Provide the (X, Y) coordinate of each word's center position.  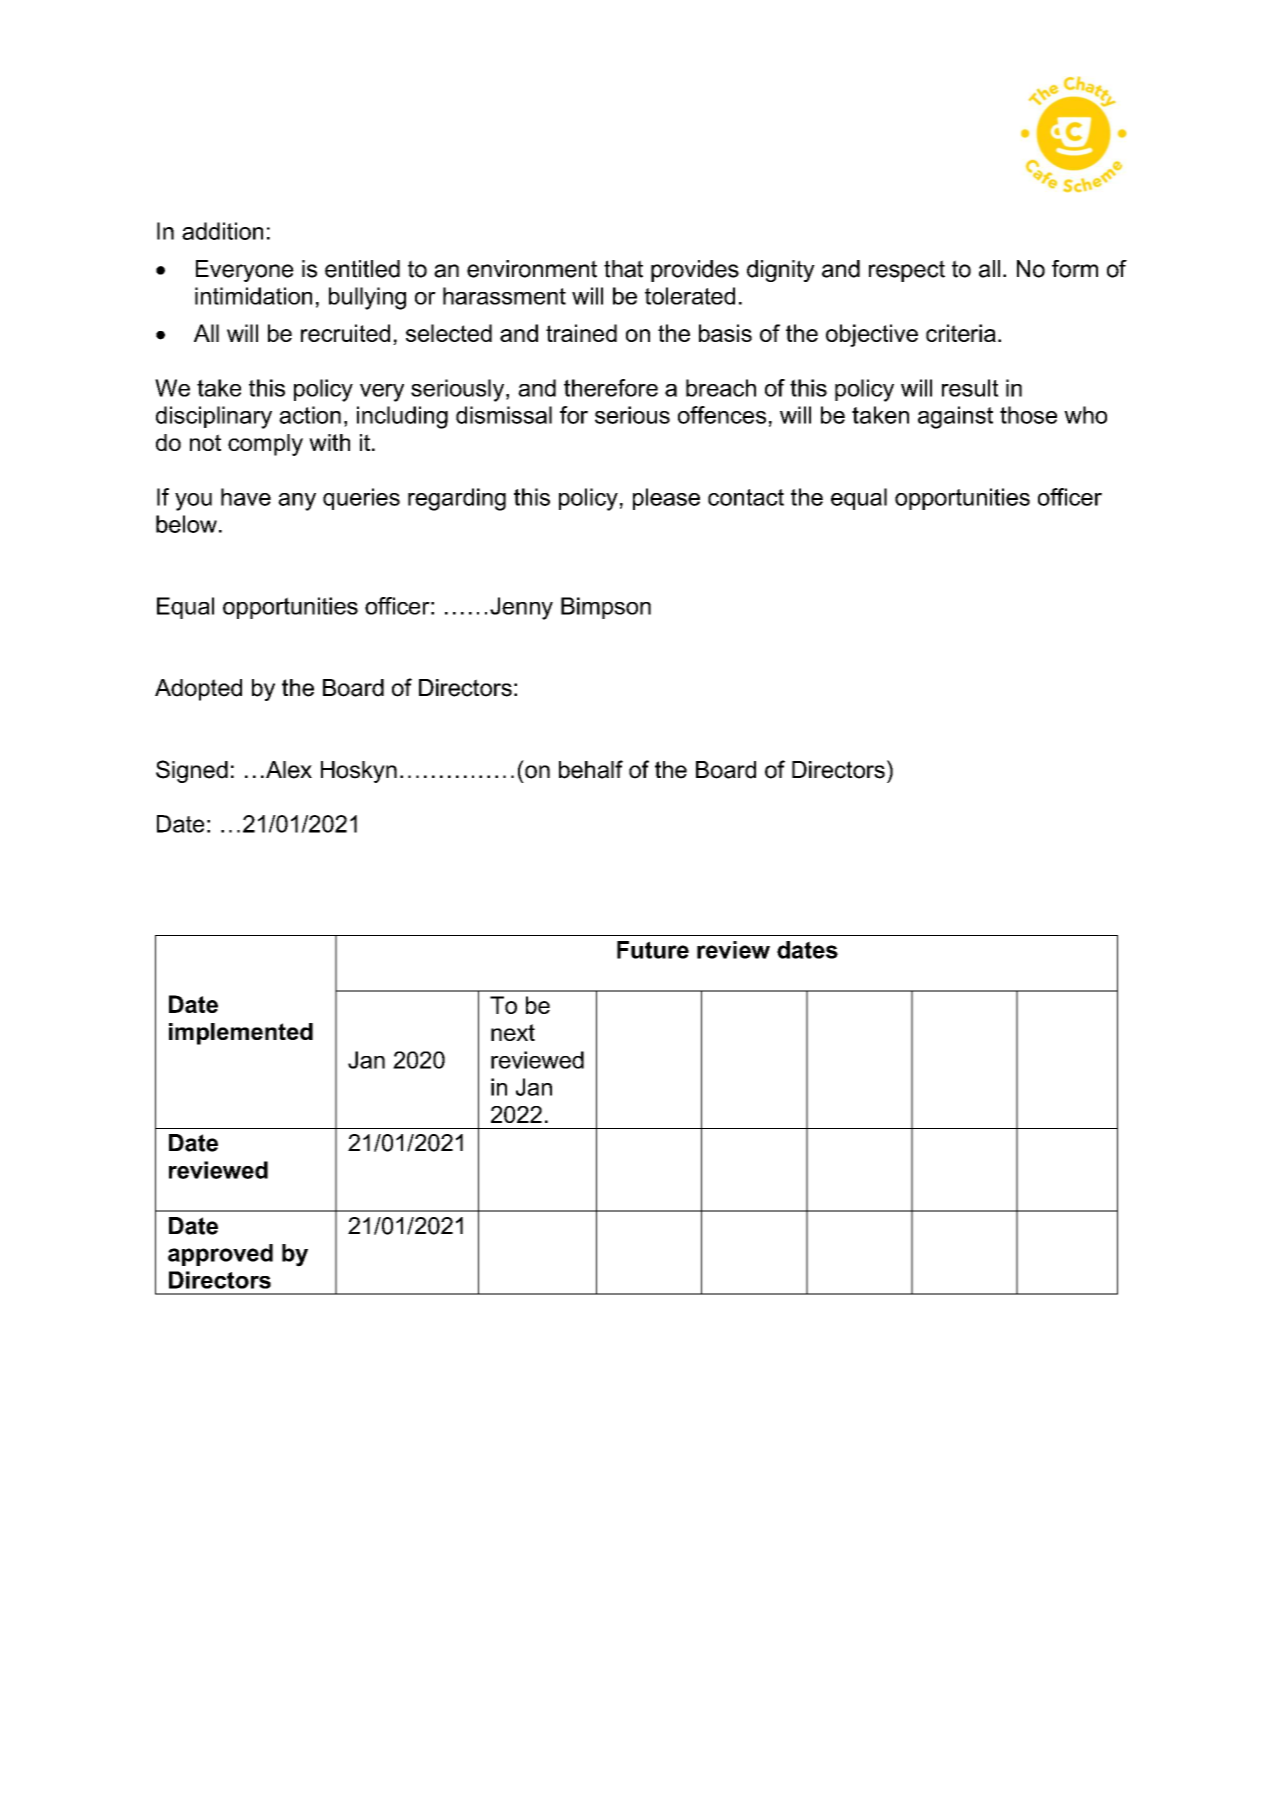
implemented (241, 1034)
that (623, 269)
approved (220, 1255)
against (955, 417)
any (297, 502)
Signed (192, 771)
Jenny (521, 608)
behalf (591, 769)
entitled (362, 269)
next (513, 1032)
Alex (289, 770)
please (666, 499)
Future (653, 950)
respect (907, 271)
